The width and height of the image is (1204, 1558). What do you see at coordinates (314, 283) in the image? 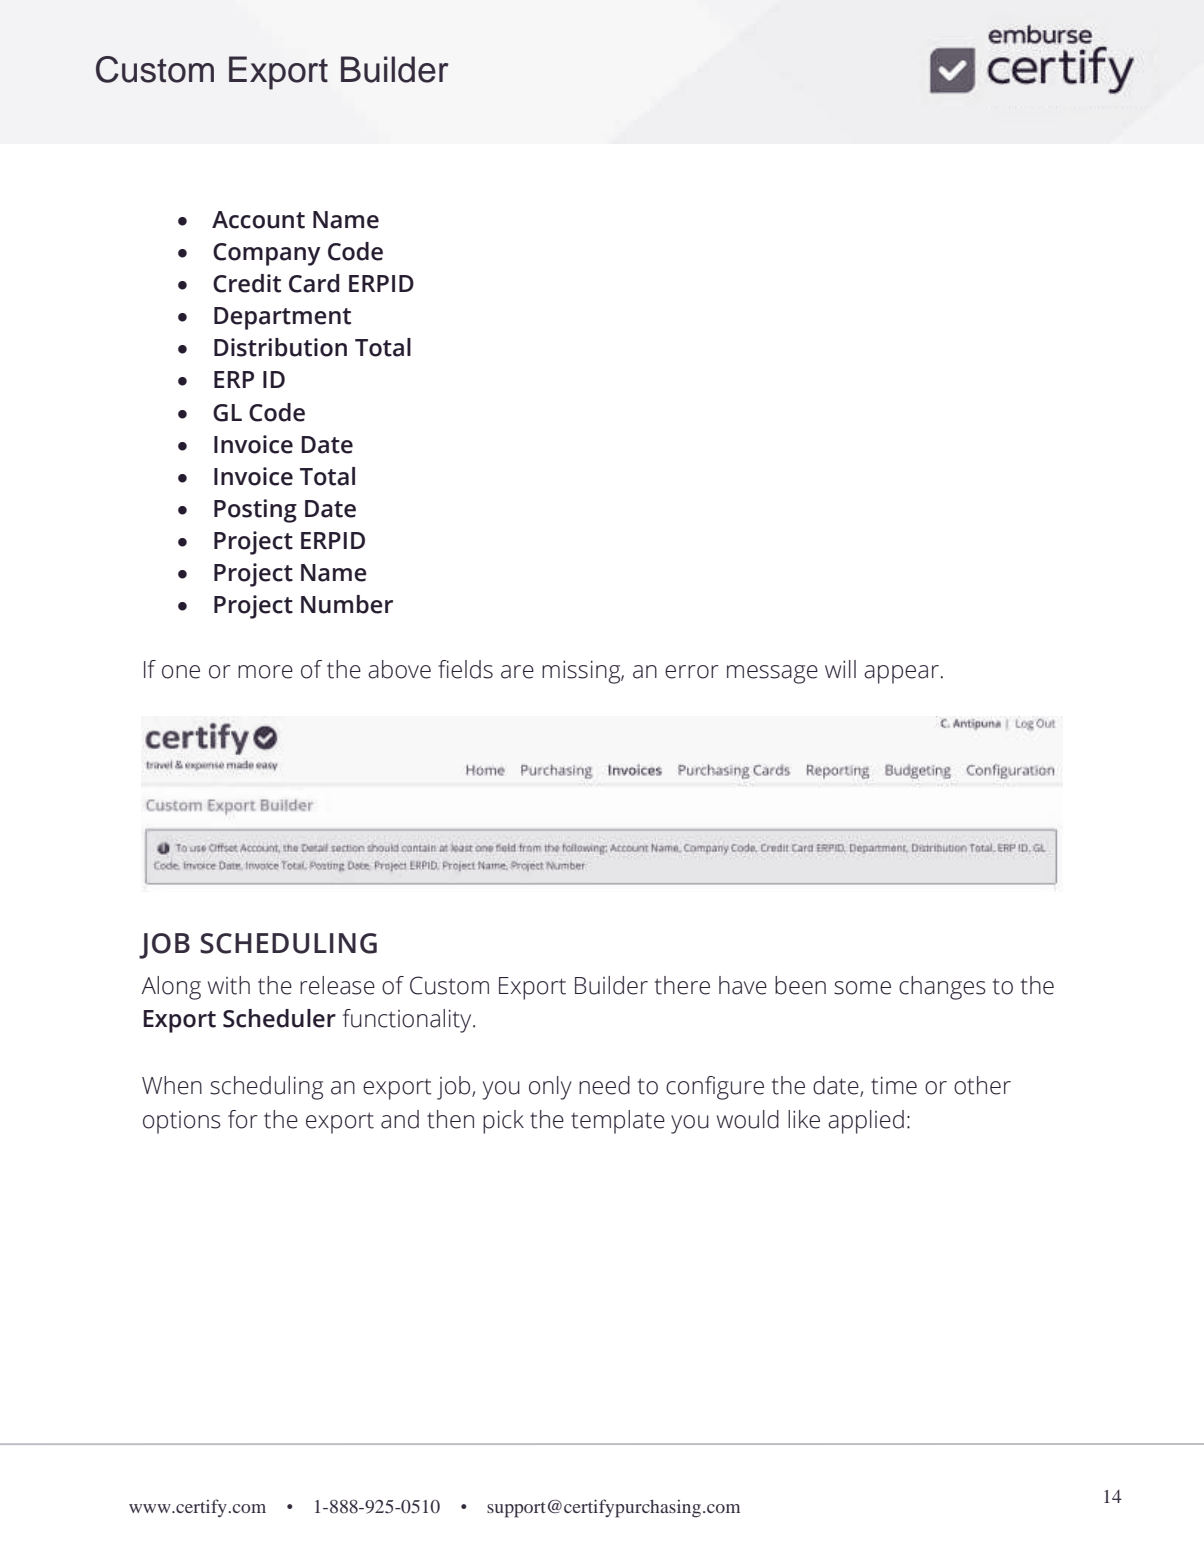
I see `Card` at bounding box center [314, 283].
